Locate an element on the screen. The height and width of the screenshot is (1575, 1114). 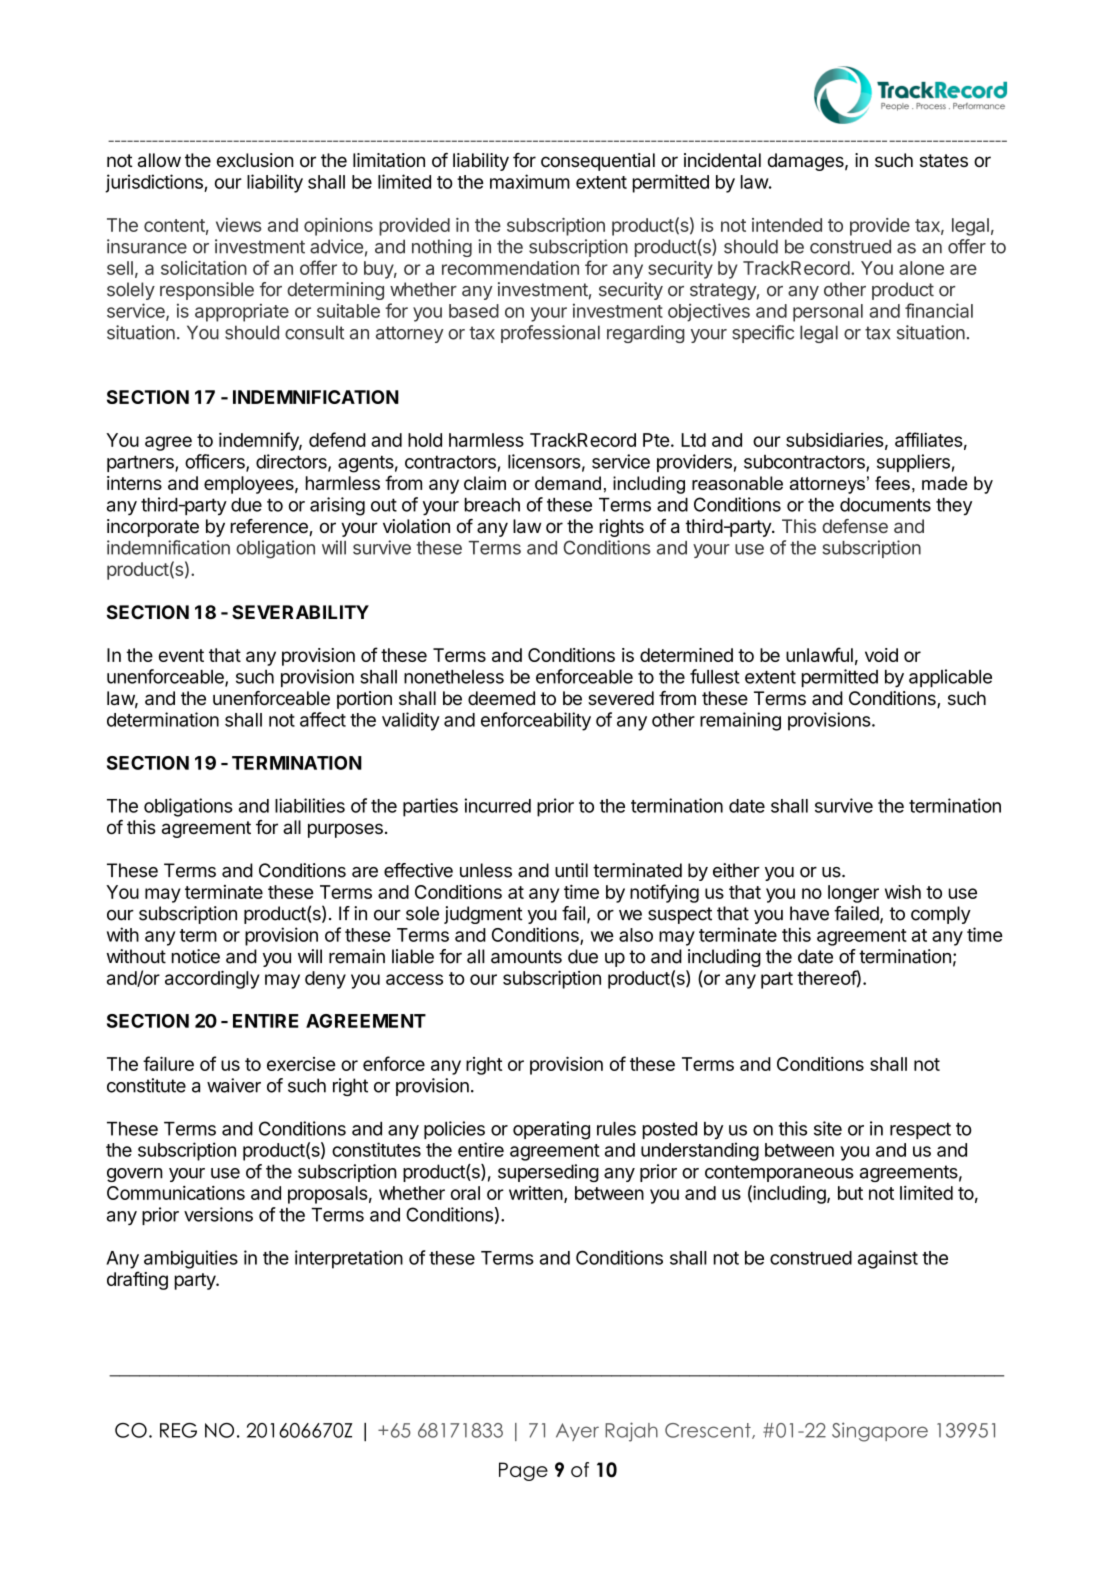
views is located at coordinates (238, 225).
